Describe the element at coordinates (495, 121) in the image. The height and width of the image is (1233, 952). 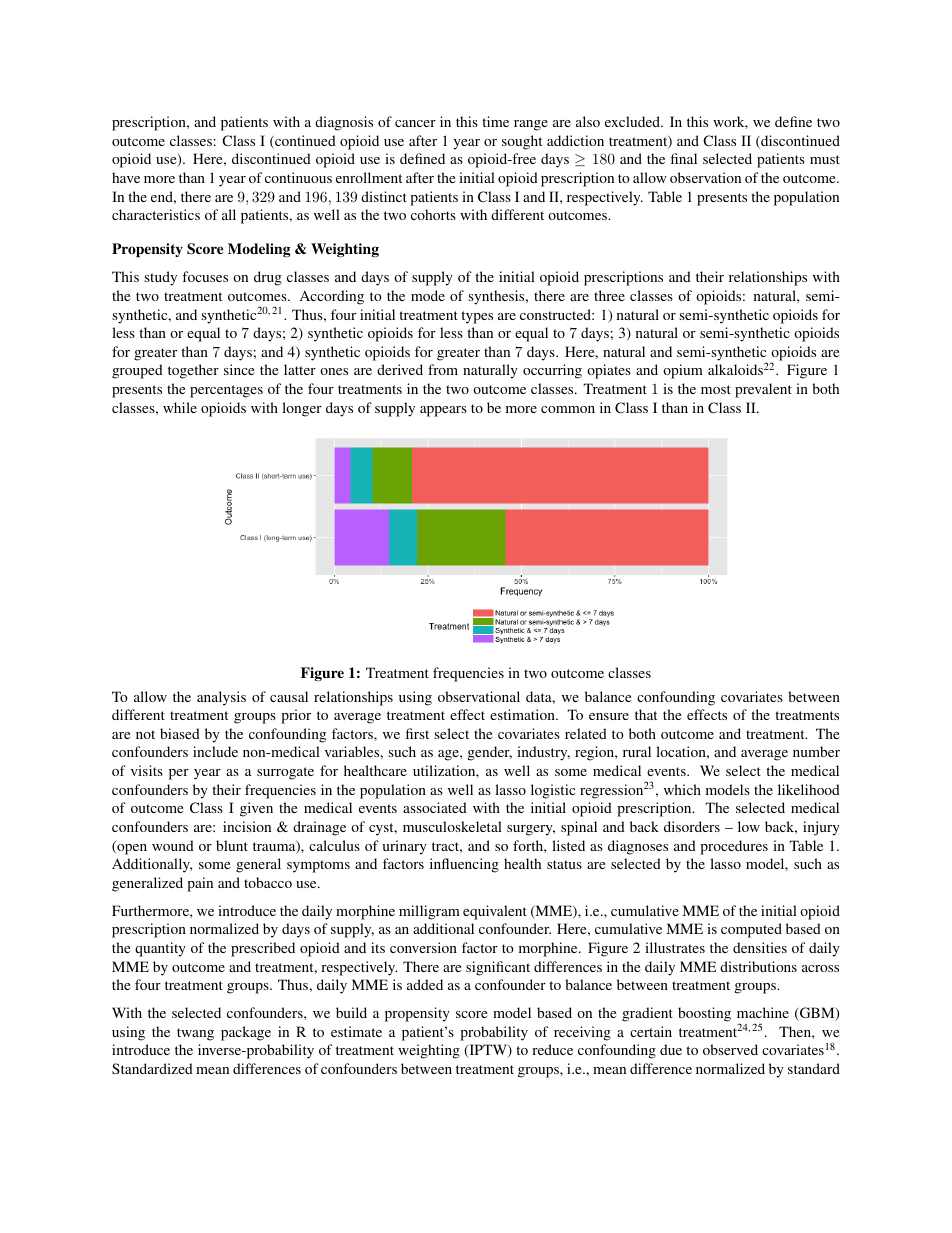
I see `time` at that location.
